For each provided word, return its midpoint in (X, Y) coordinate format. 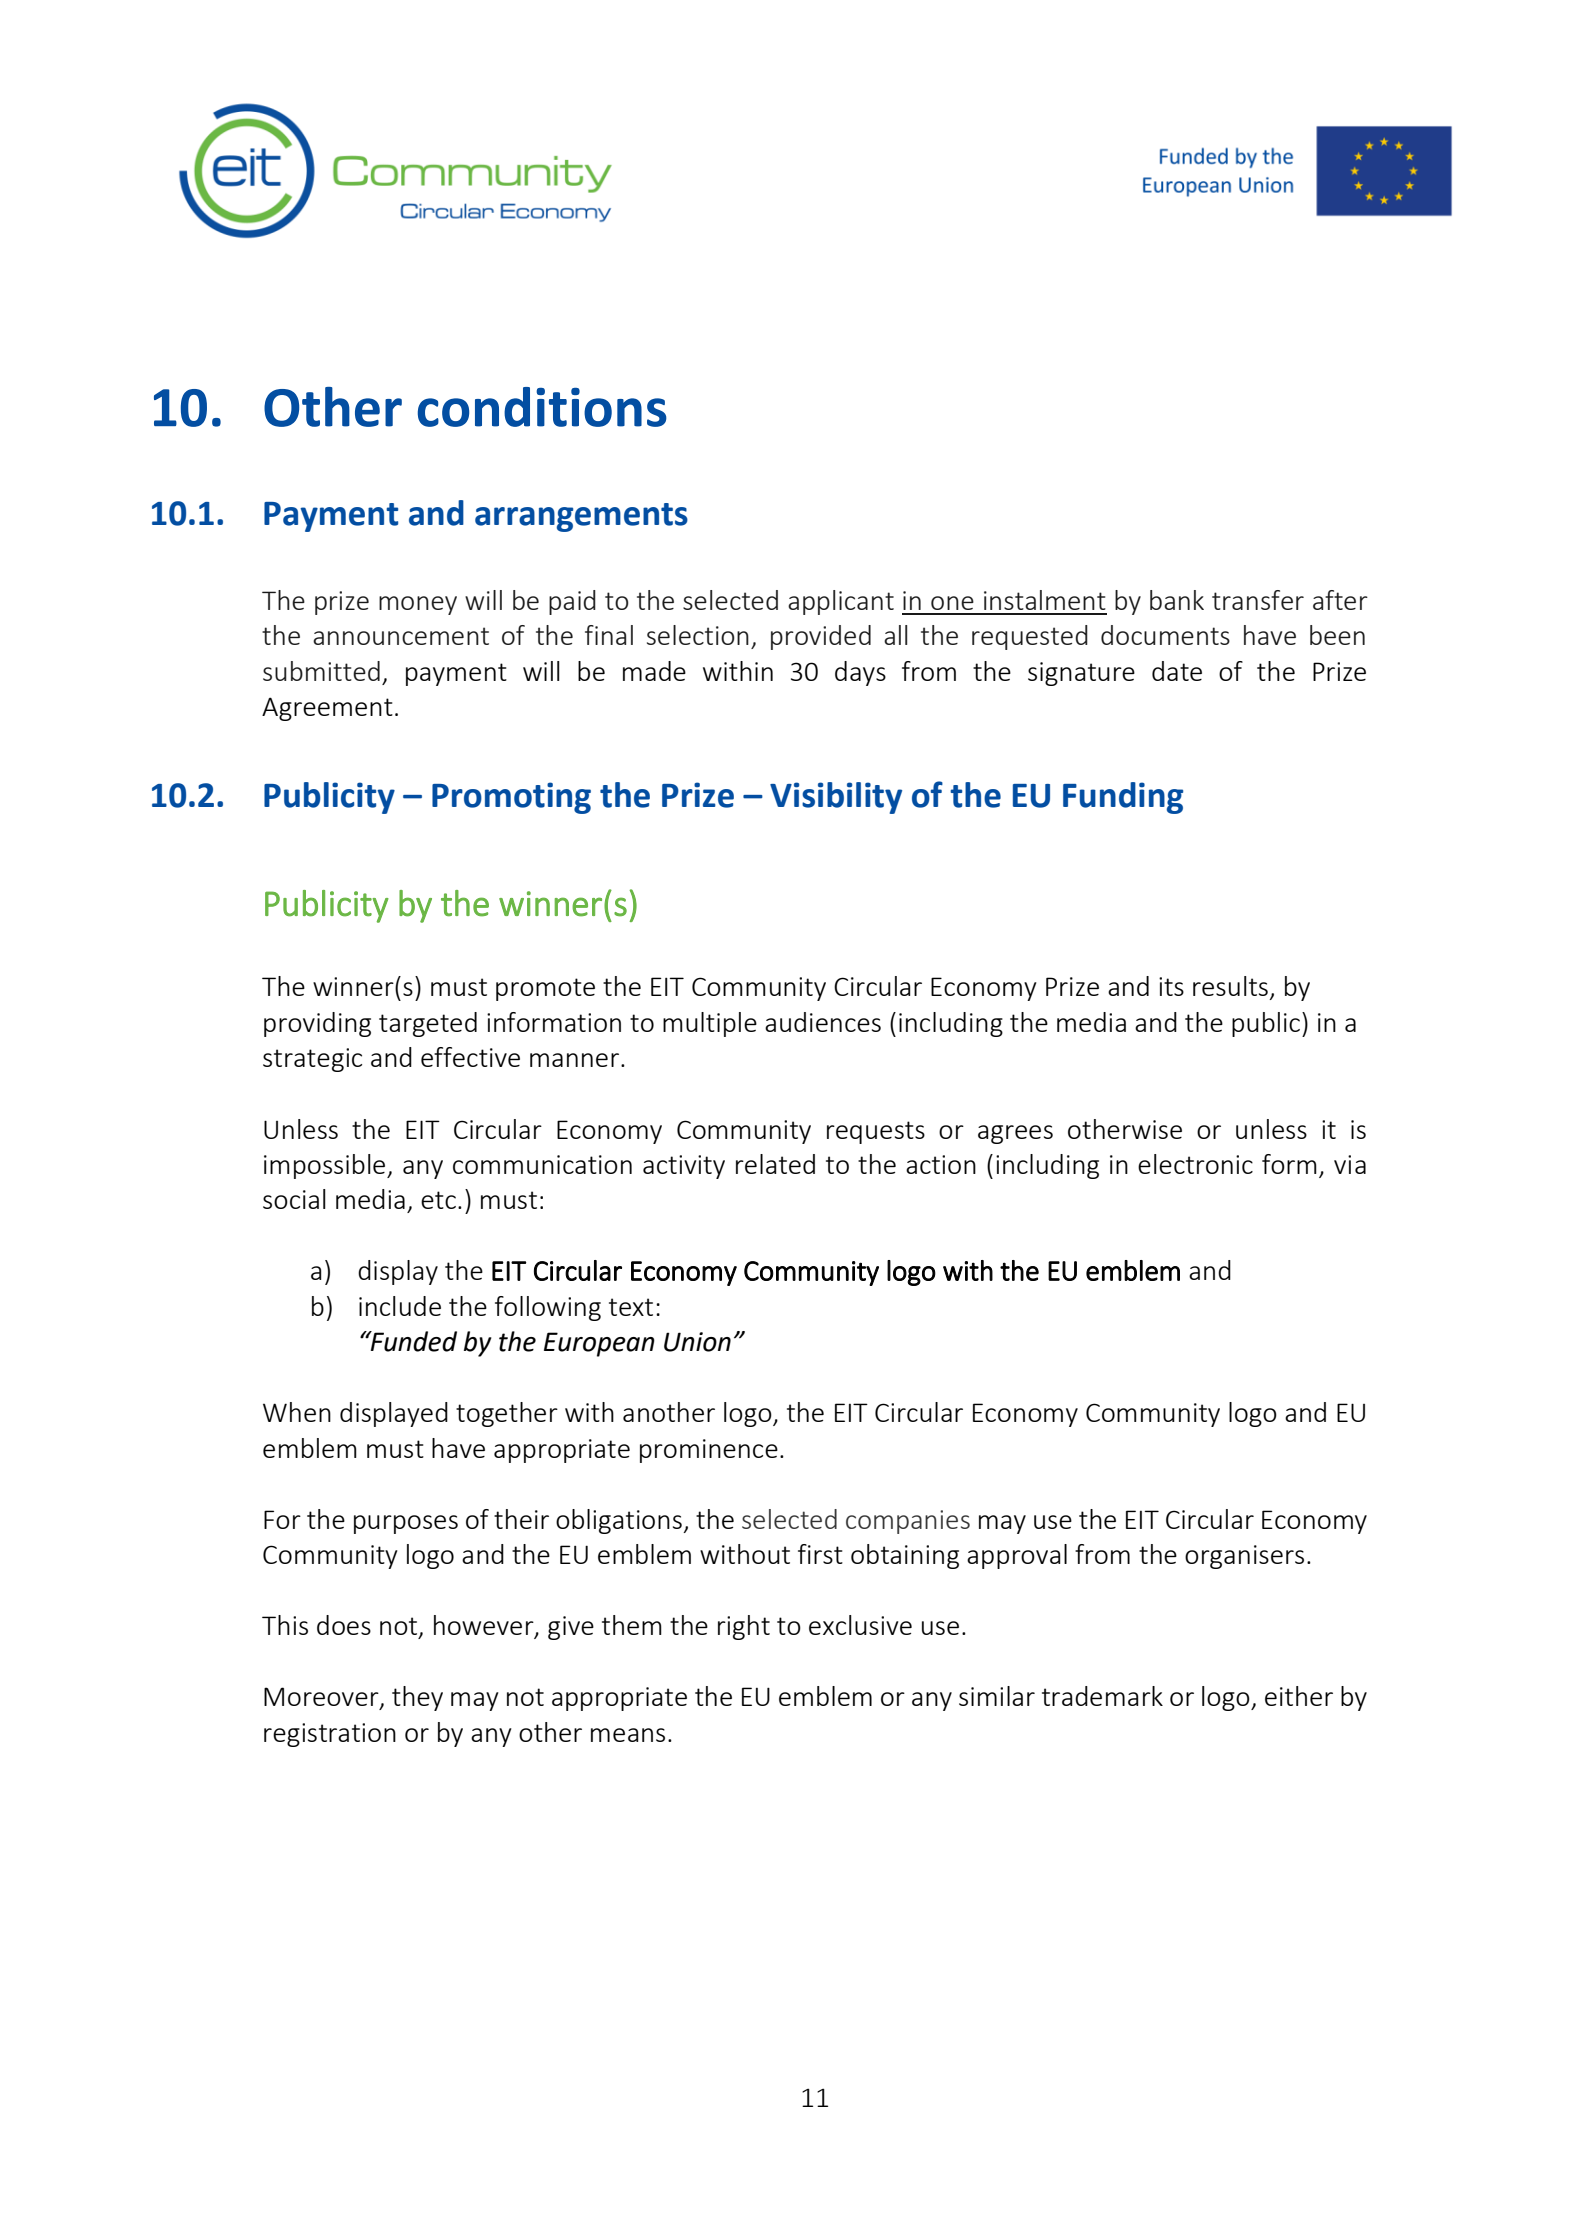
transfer (1258, 600)
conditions (542, 407)
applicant (841, 602)
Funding (1123, 798)
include (400, 1306)
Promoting (511, 798)
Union (697, 1342)
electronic (1195, 1164)
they (417, 1698)
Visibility (836, 798)
